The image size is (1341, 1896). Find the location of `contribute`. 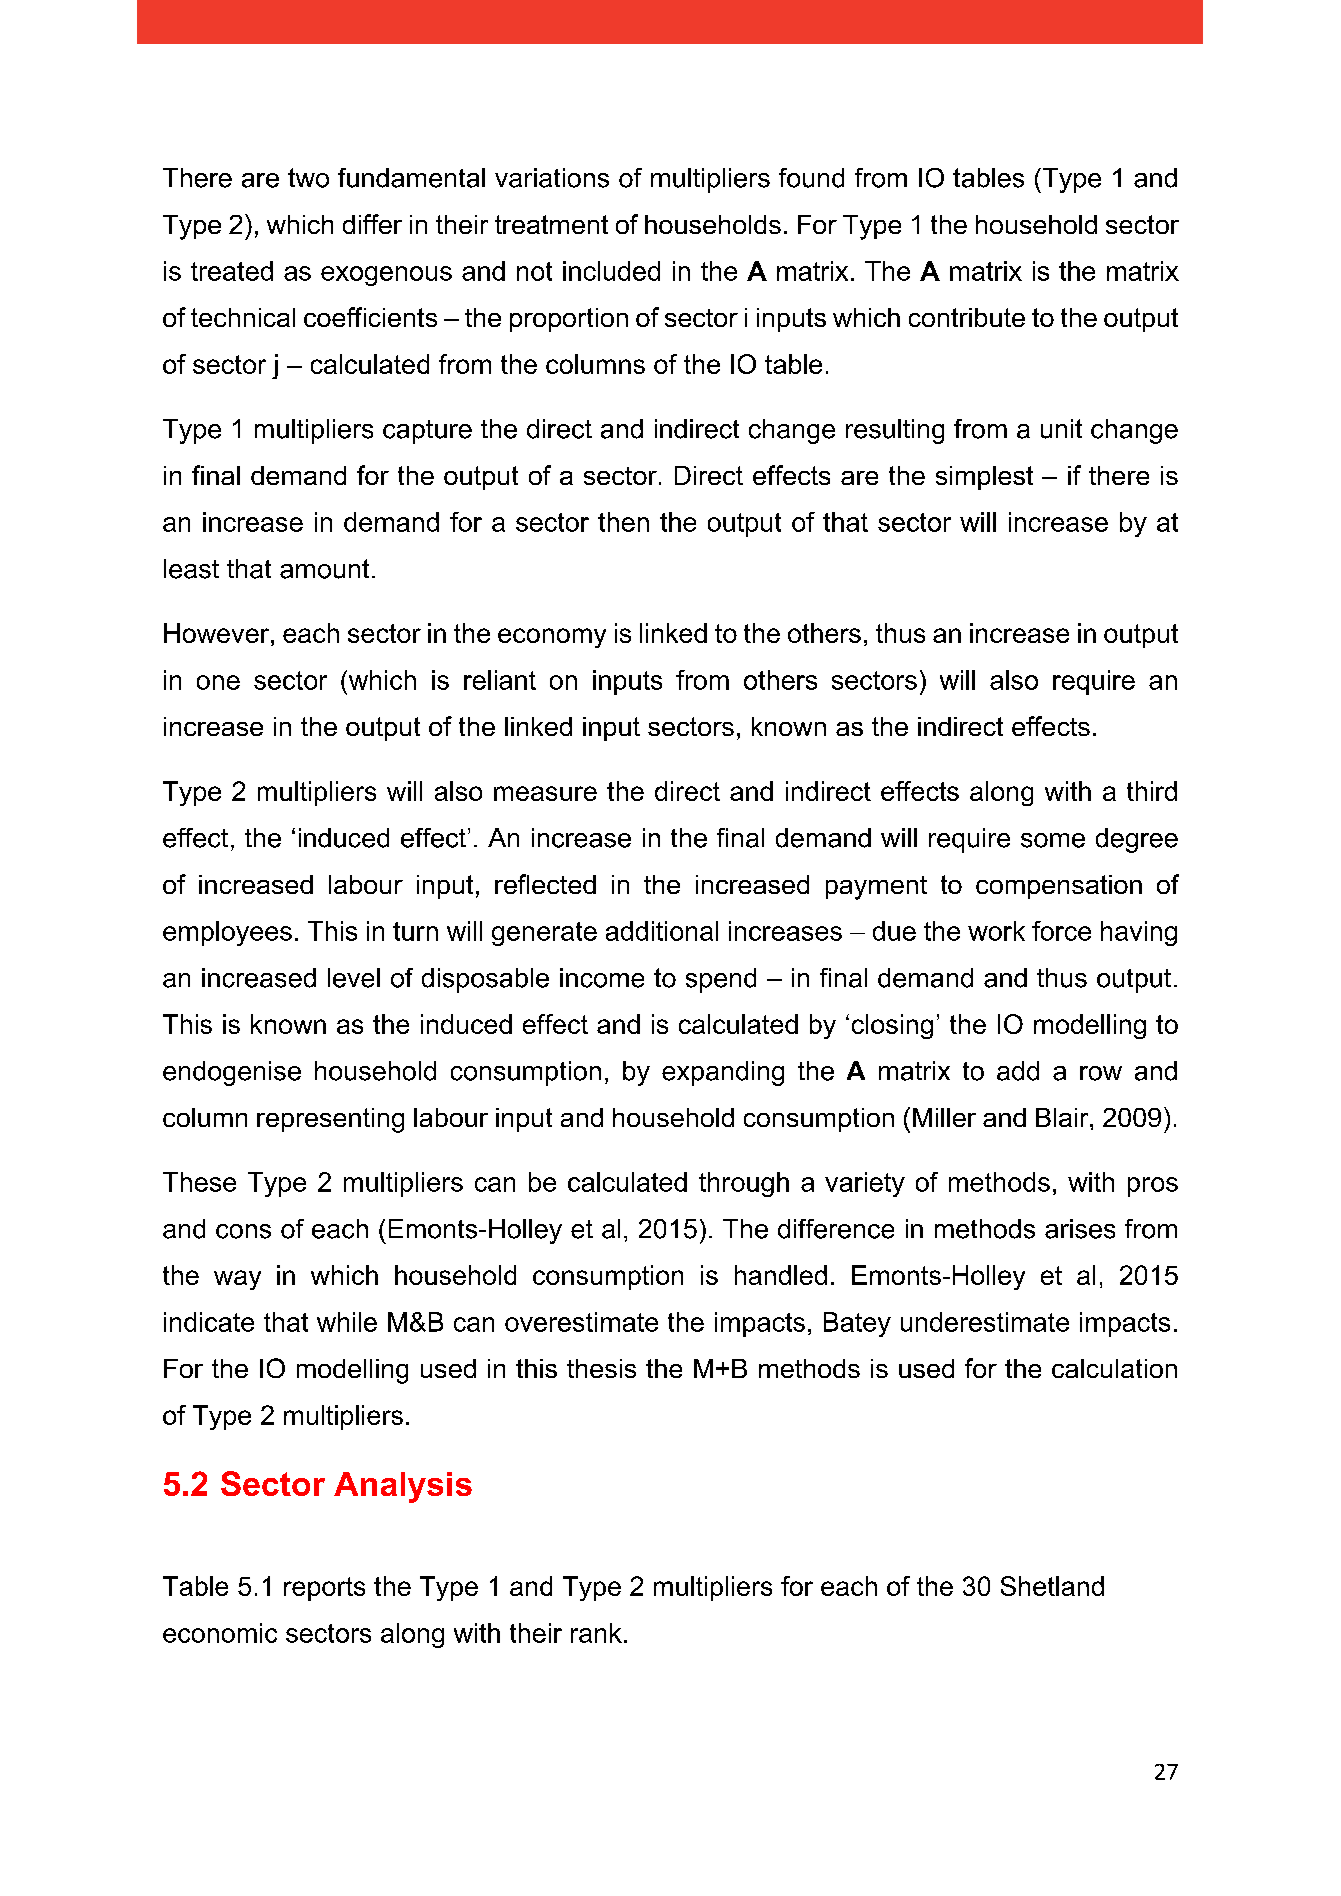

contribute is located at coordinates (967, 317).
